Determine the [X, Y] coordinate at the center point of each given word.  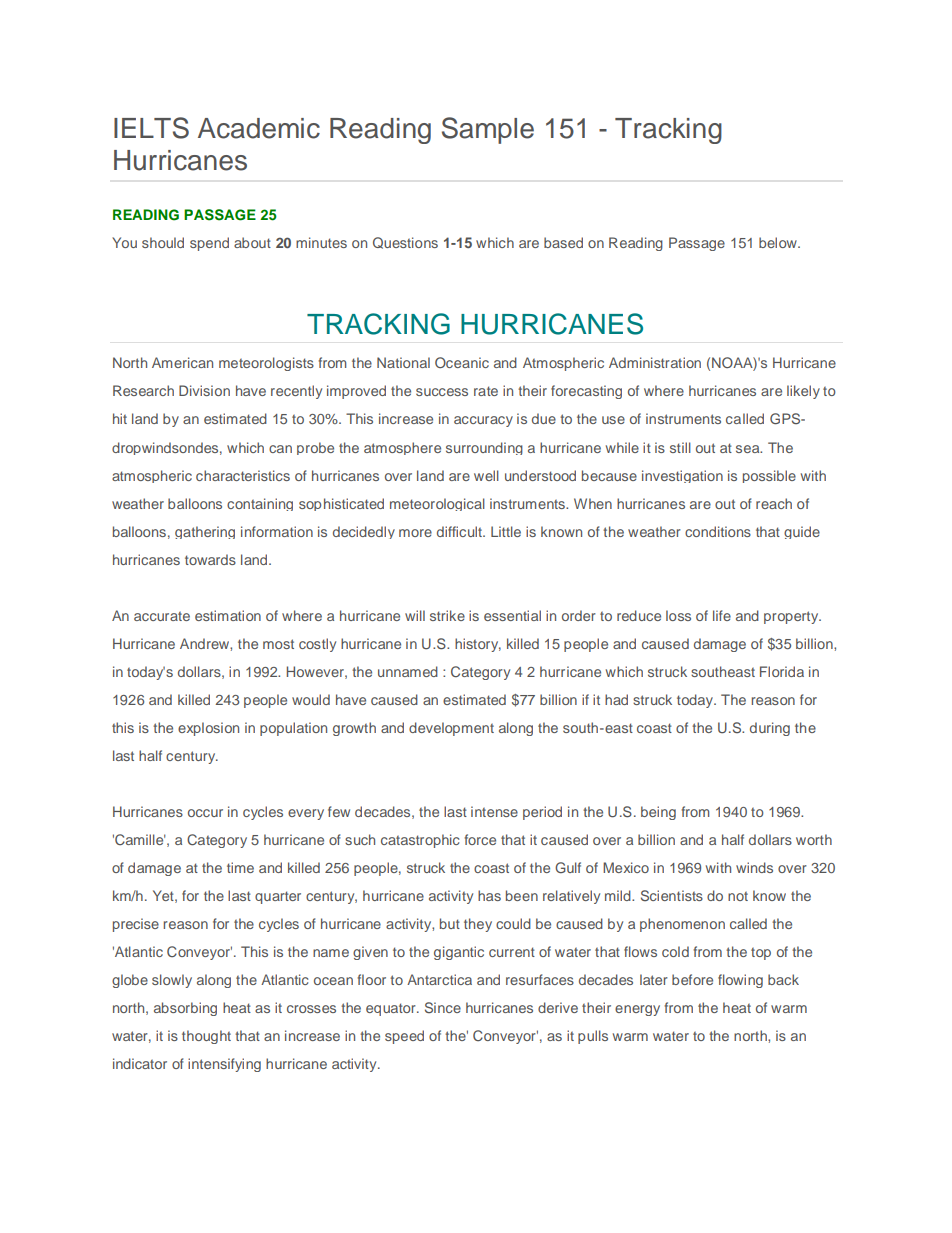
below [779, 242]
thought [206, 1037]
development [451, 729]
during [770, 729]
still [680, 447]
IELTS [151, 128]
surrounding [484, 448]
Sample [488, 130]
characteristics [243, 475]
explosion [208, 729]
